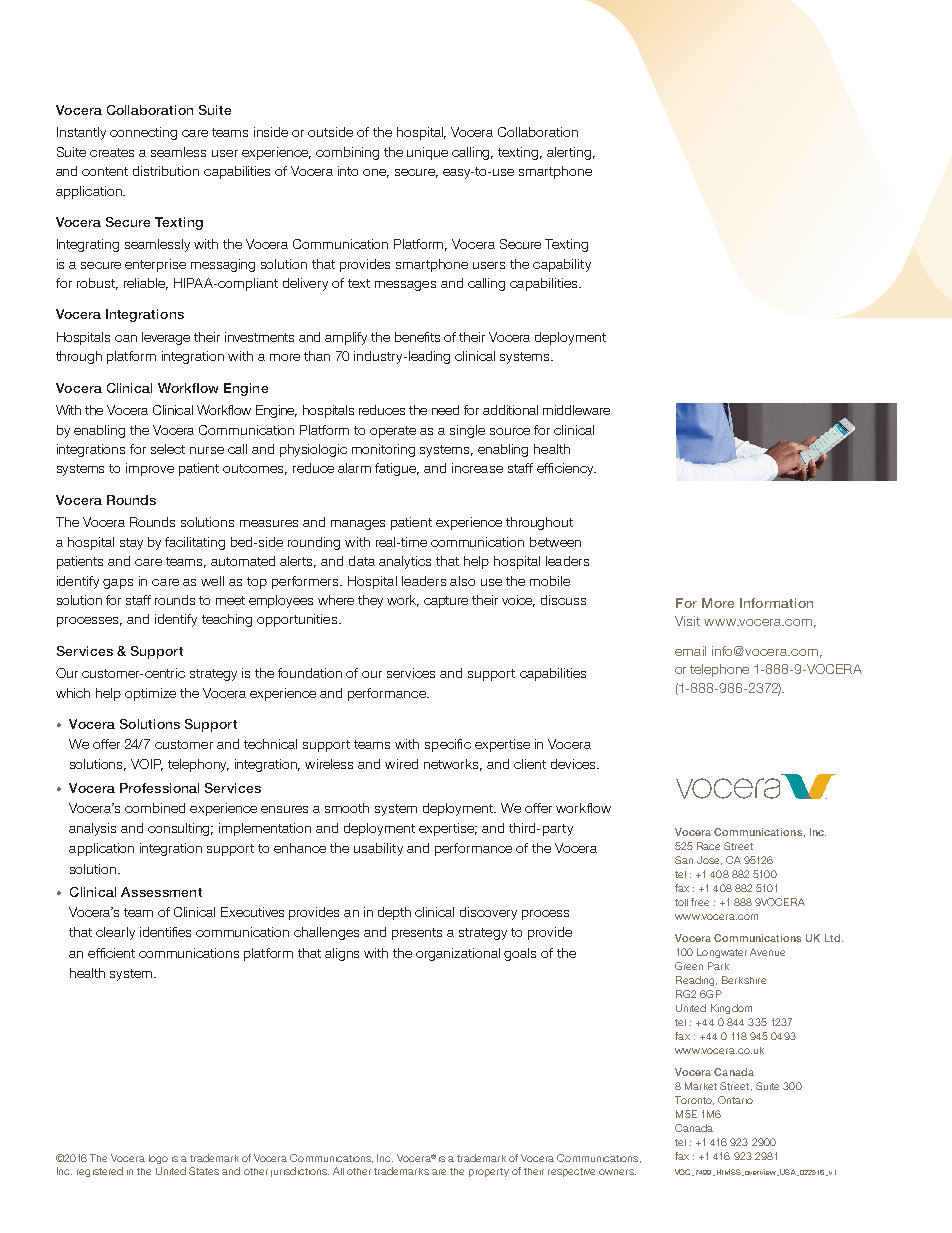  What do you see at coordinates (562, 265) in the page?
I see `capability` at bounding box center [562, 265].
